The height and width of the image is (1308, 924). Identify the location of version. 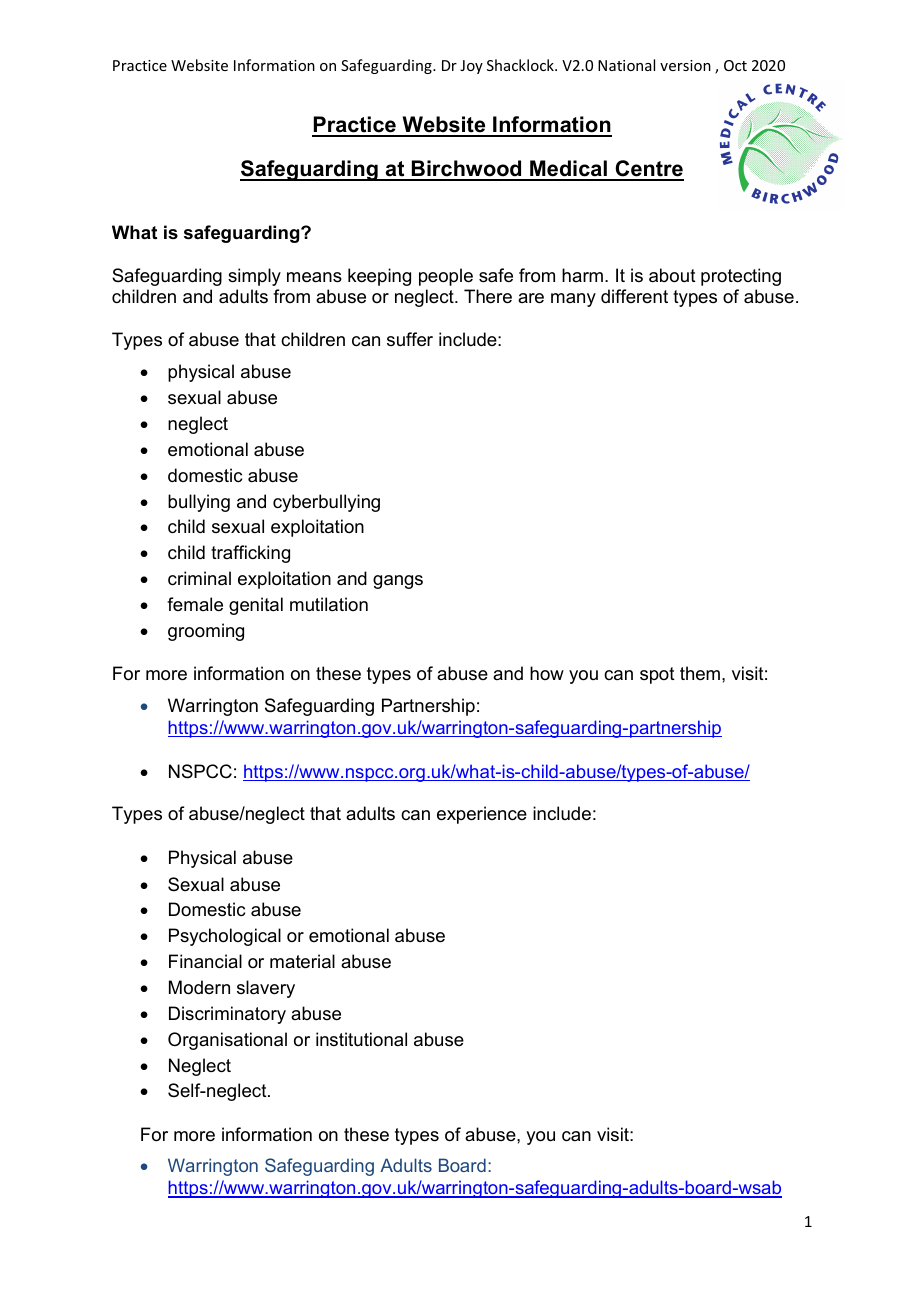
(685, 65).
